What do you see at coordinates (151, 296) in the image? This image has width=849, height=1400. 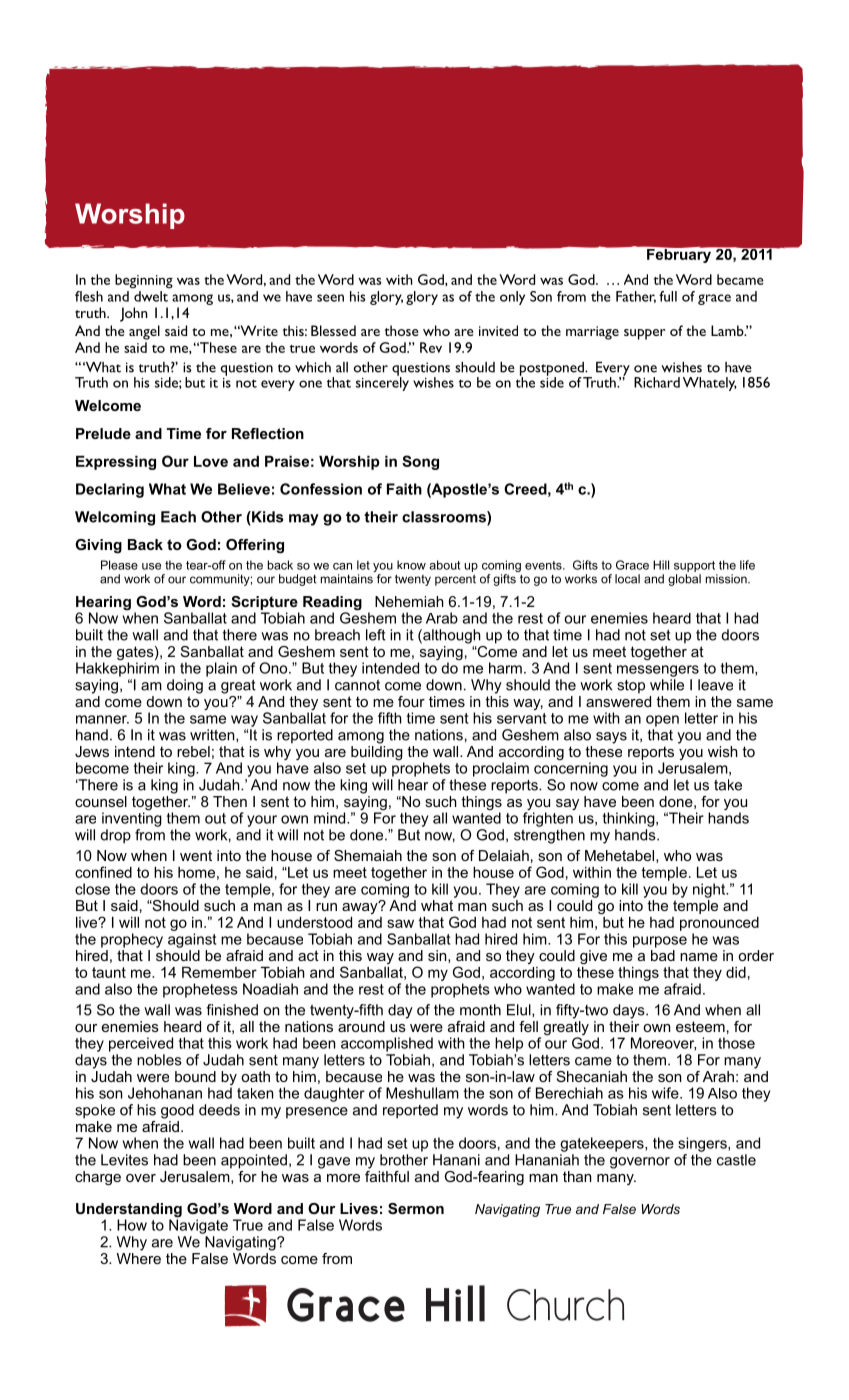 I see `dwelt` at bounding box center [151, 296].
